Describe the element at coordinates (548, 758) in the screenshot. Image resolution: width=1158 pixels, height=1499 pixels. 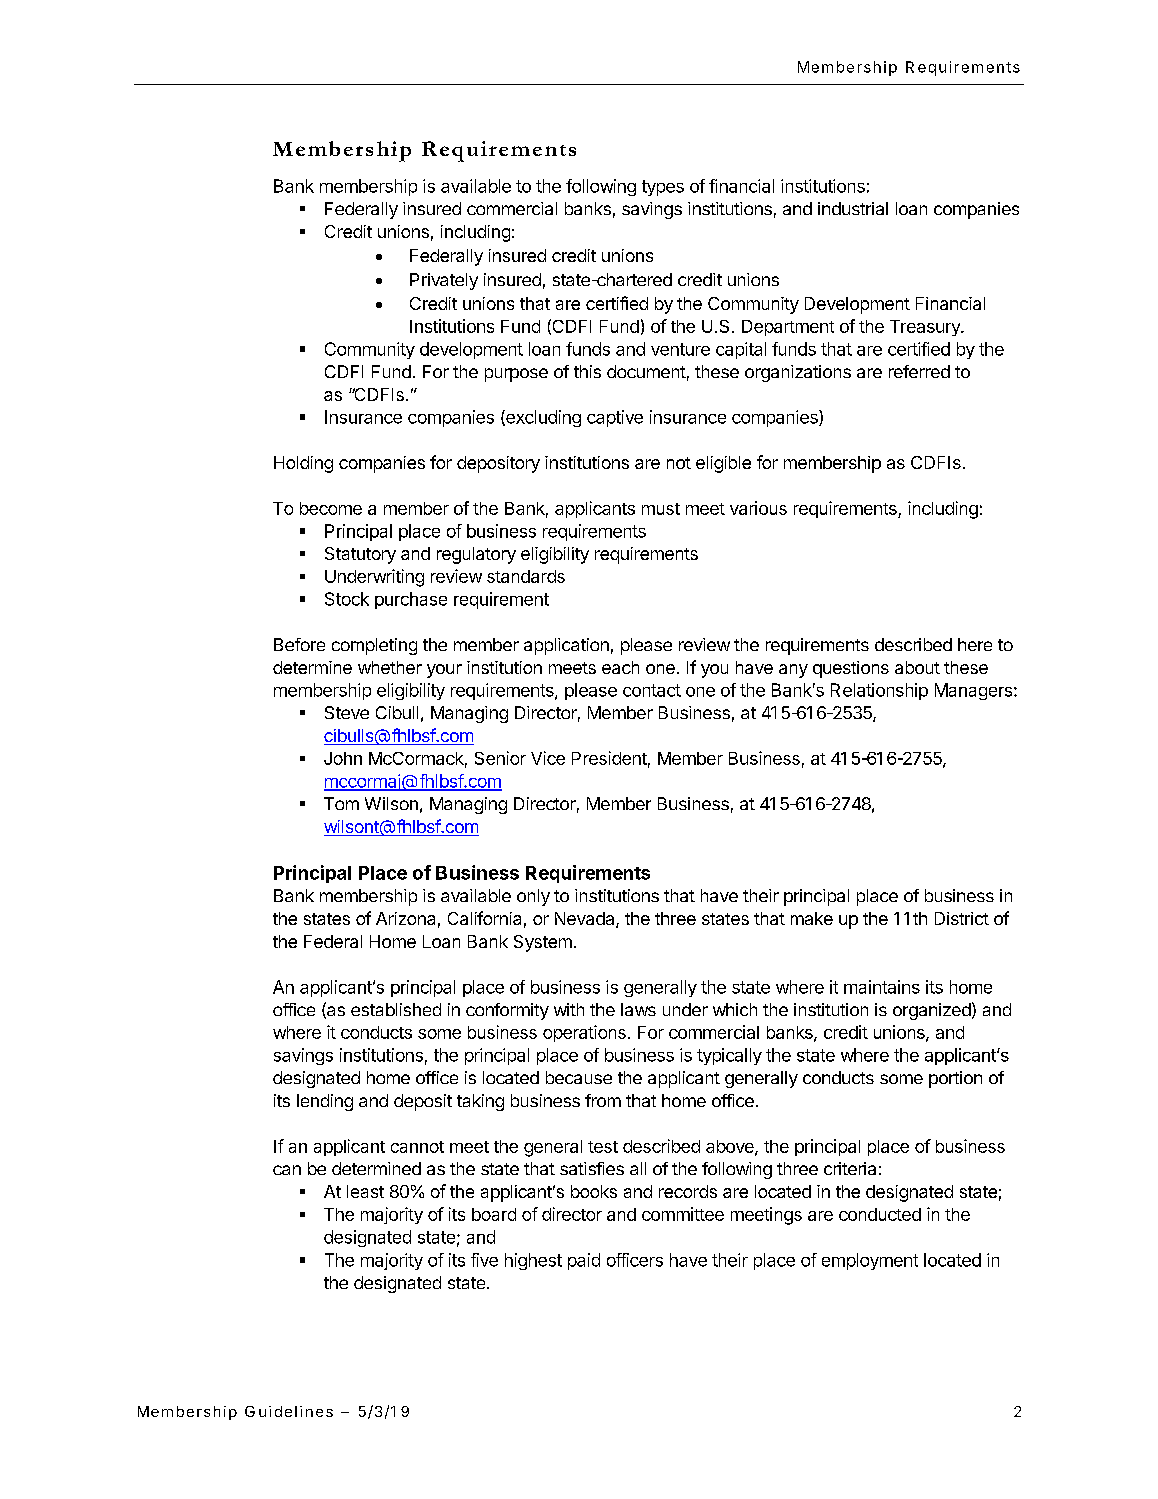
I see `Vice` at that location.
